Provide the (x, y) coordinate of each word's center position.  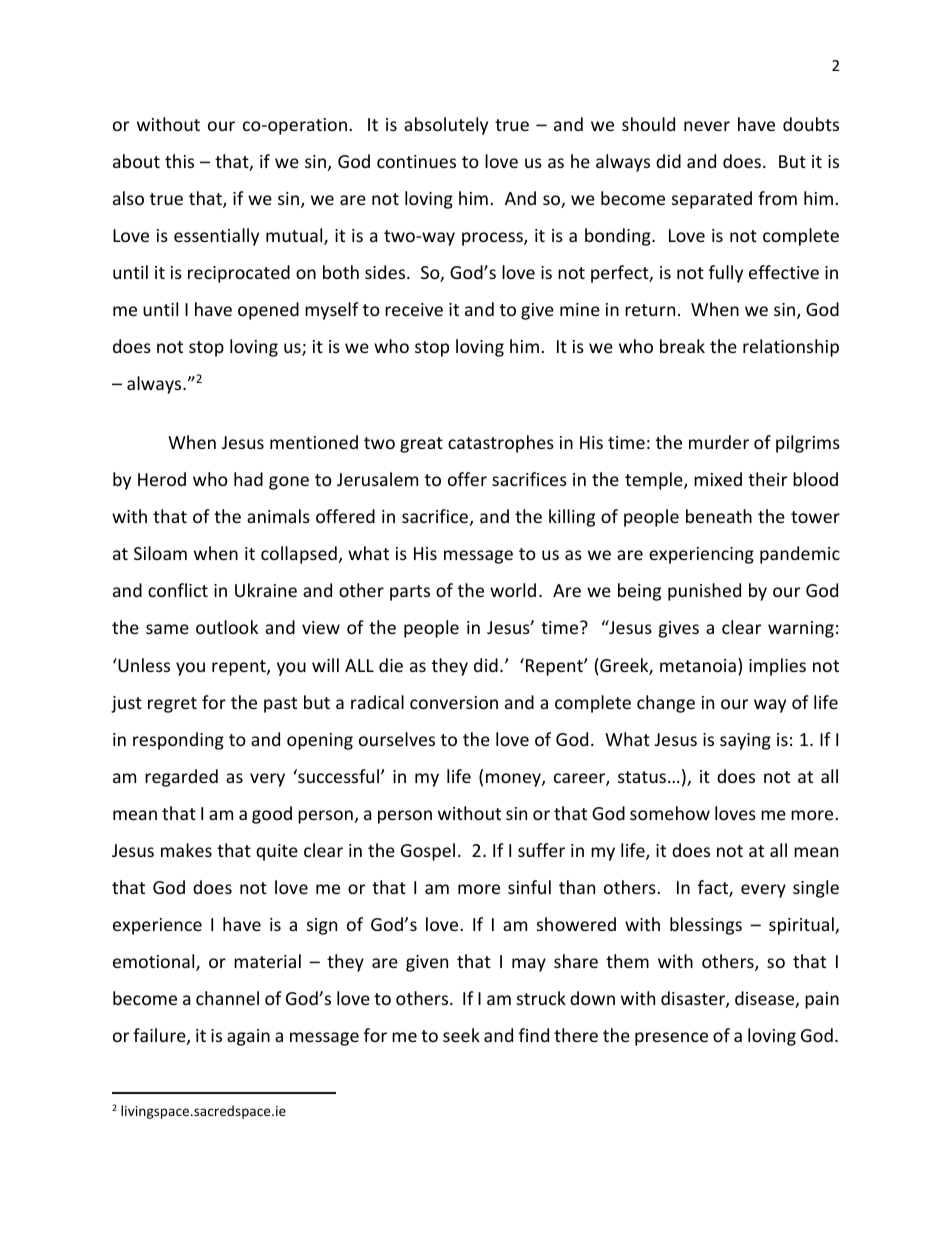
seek (461, 1035)
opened (268, 311)
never (707, 126)
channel (227, 998)
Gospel (428, 852)
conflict (178, 590)
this (179, 161)
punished (704, 592)
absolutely (446, 126)
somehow (670, 813)
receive (414, 309)
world (513, 590)
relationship (791, 348)
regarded (181, 778)
